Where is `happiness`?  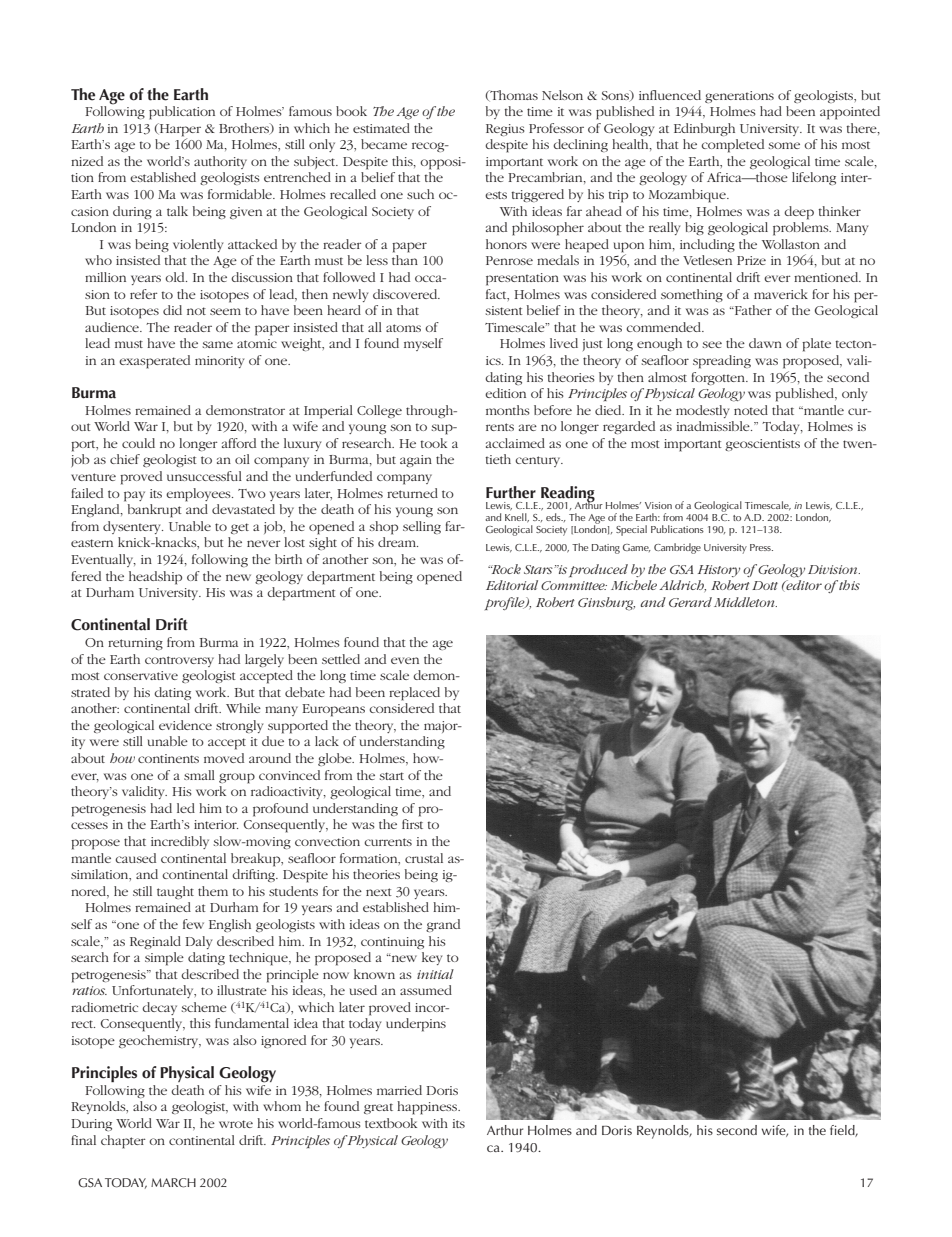 happiness is located at coordinates (428, 1108).
